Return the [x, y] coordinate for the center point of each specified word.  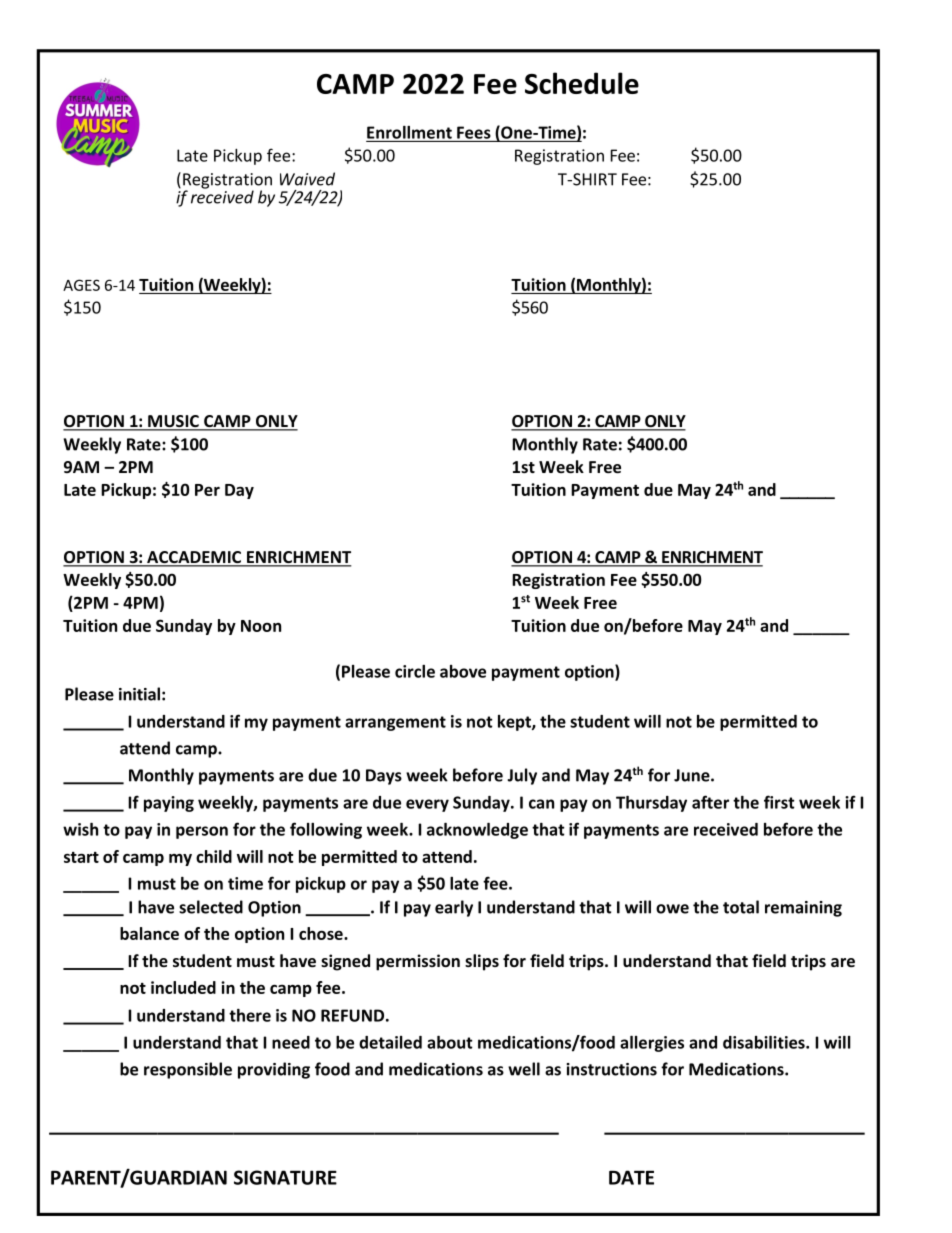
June [693, 775]
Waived [307, 179]
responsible [188, 1070]
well [524, 1069]
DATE [631, 1177]
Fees [474, 132]
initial [139, 694]
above [463, 671]
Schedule [582, 83]
